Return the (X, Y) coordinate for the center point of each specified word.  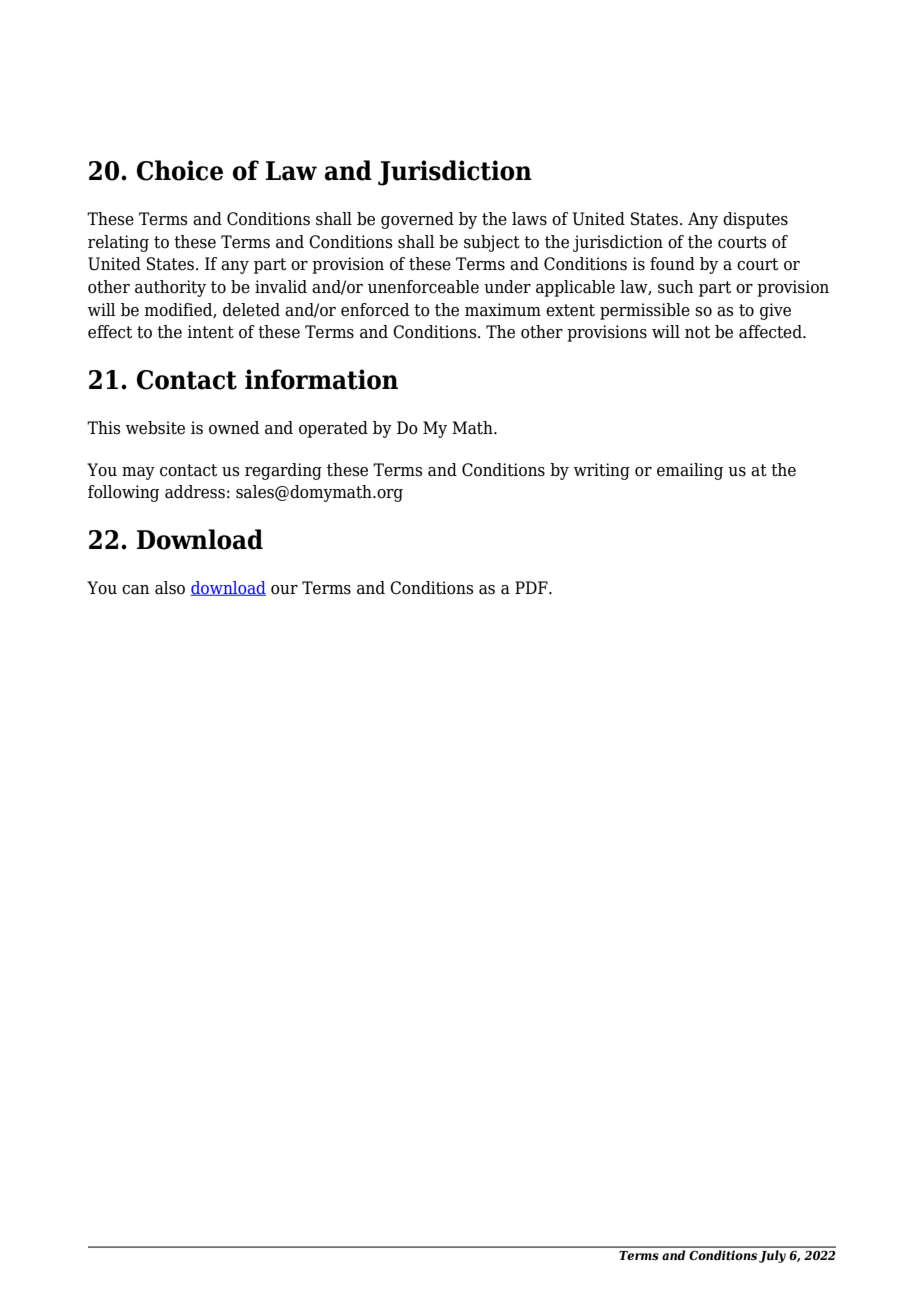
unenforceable (423, 287)
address (195, 492)
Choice (180, 170)
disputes (755, 220)
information (321, 379)
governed (417, 220)
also (170, 588)
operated (333, 429)
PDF (532, 587)
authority (170, 288)
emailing (690, 471)
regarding (283, 471)
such (676, 287)
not (697, 332)
